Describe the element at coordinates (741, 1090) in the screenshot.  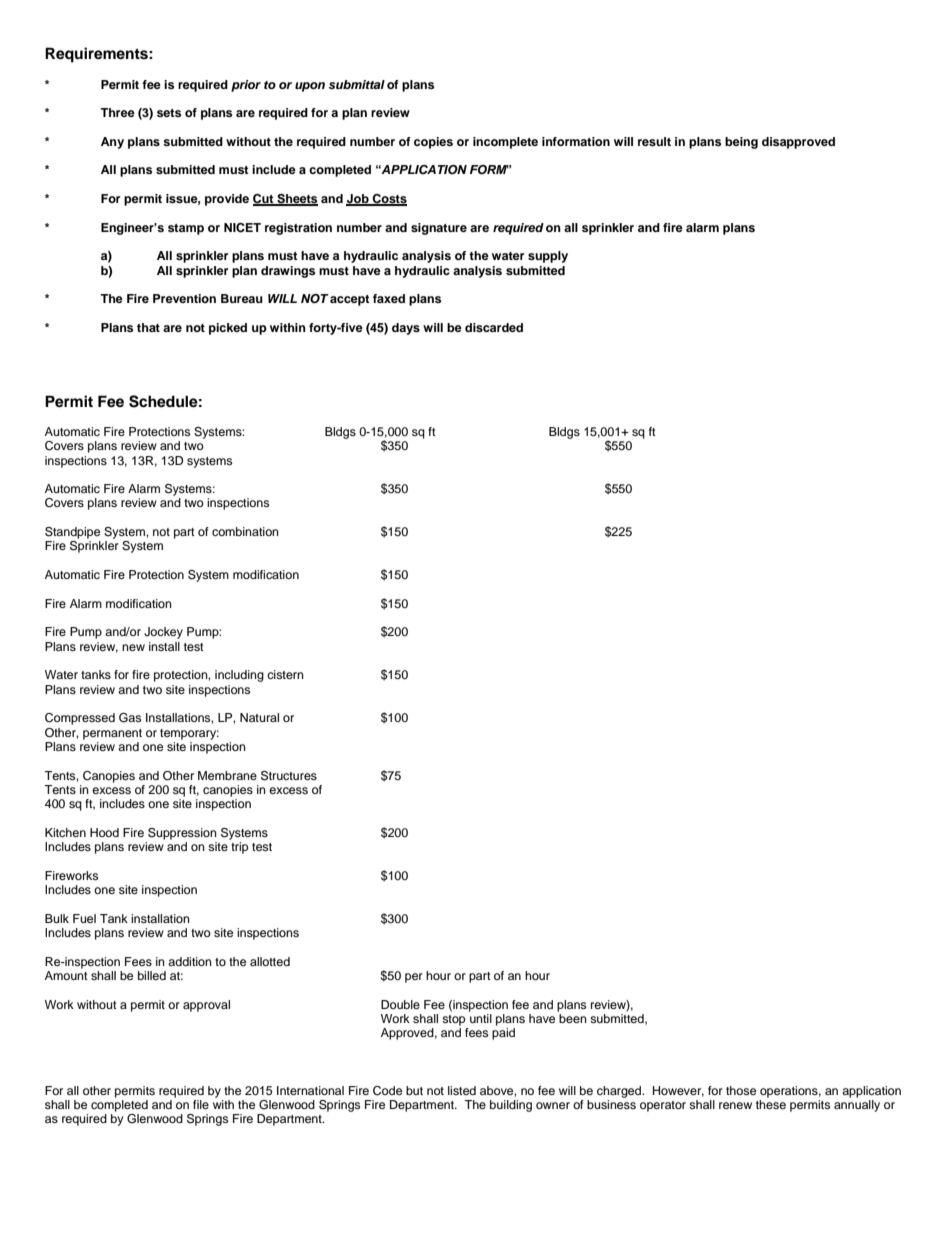
I see `those` at that location.
